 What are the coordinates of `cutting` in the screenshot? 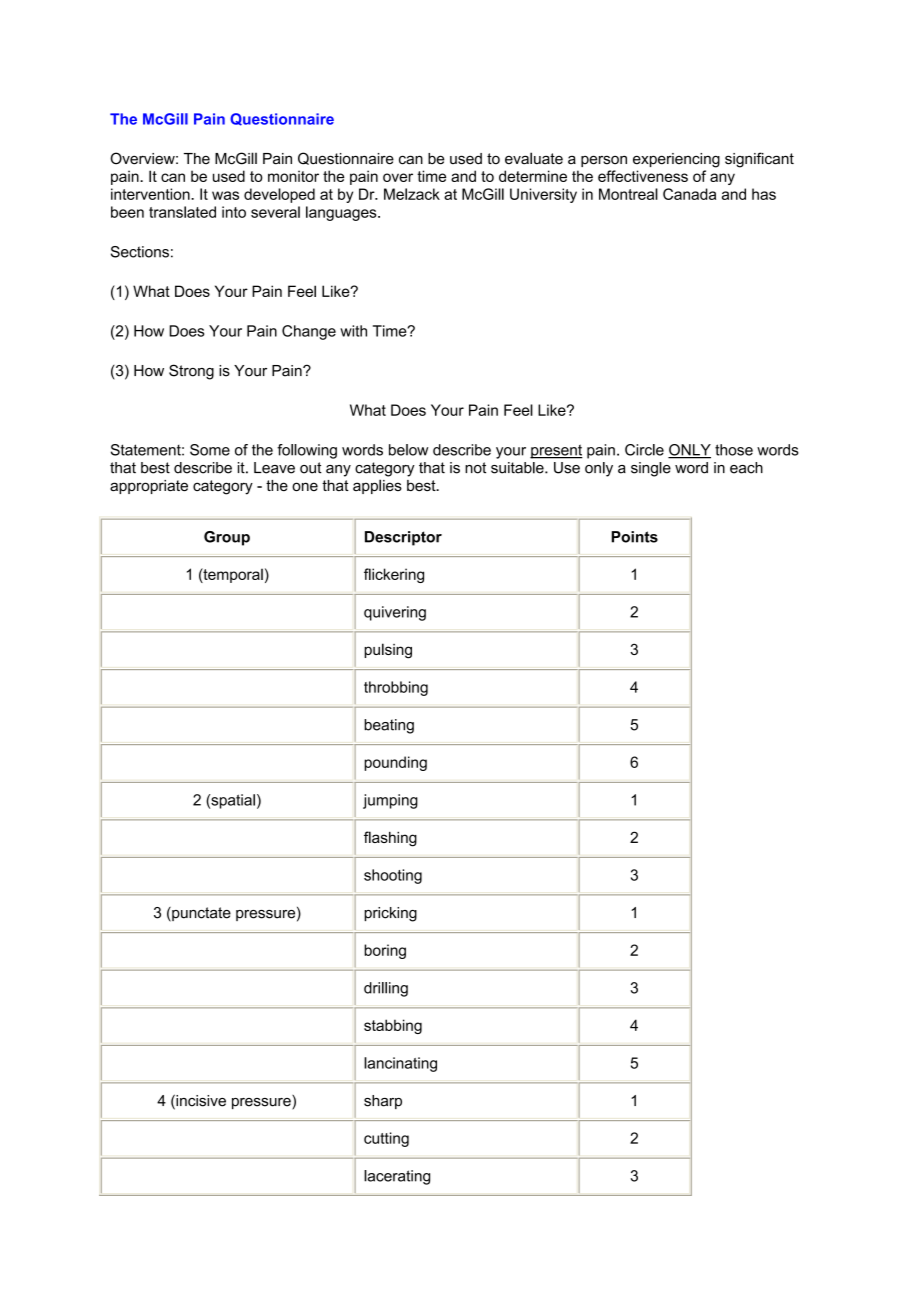 It's located at (386, 1139).
